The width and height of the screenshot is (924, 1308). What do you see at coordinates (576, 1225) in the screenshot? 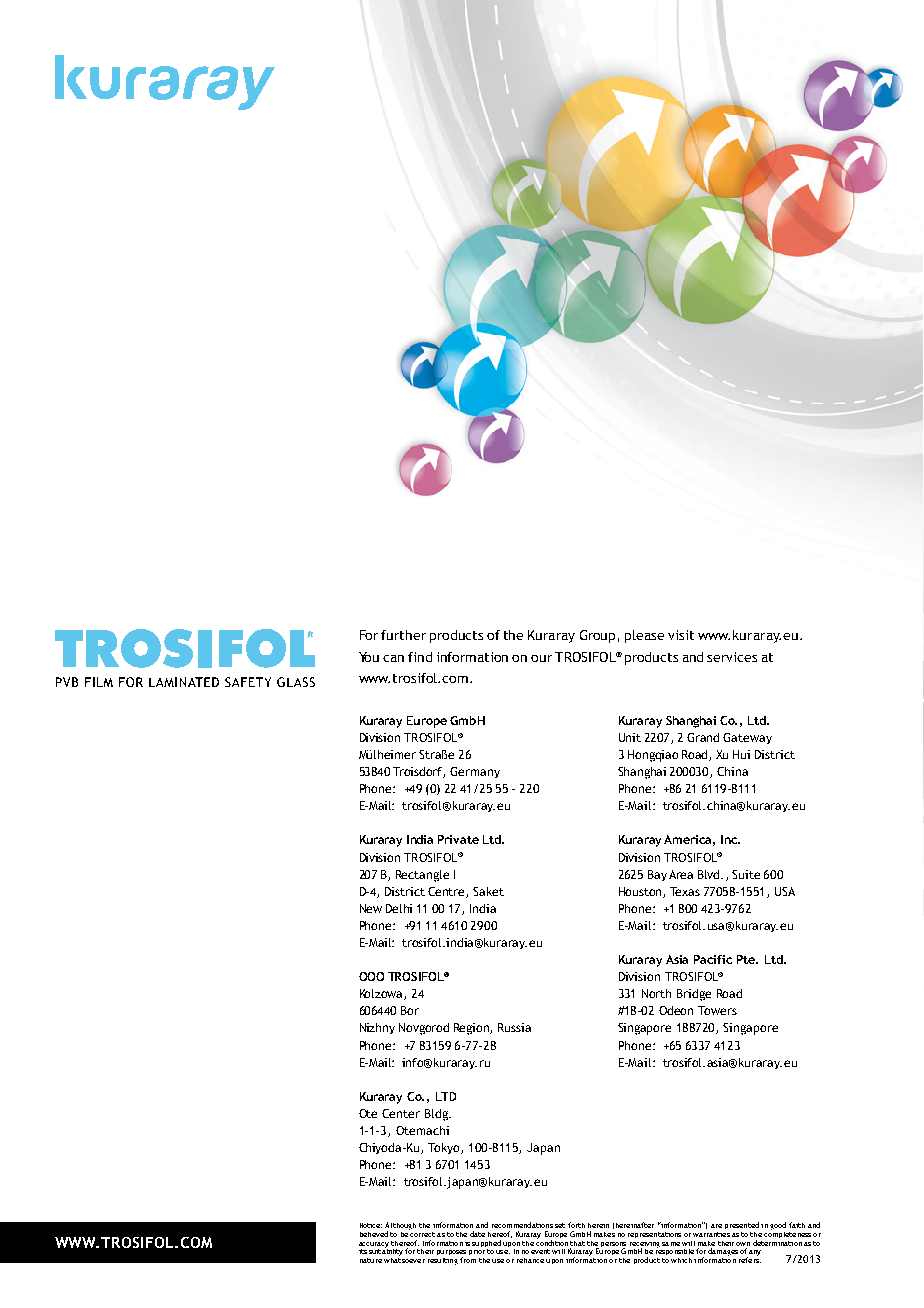
I see `forth` at bounding box center [576, 1225].
